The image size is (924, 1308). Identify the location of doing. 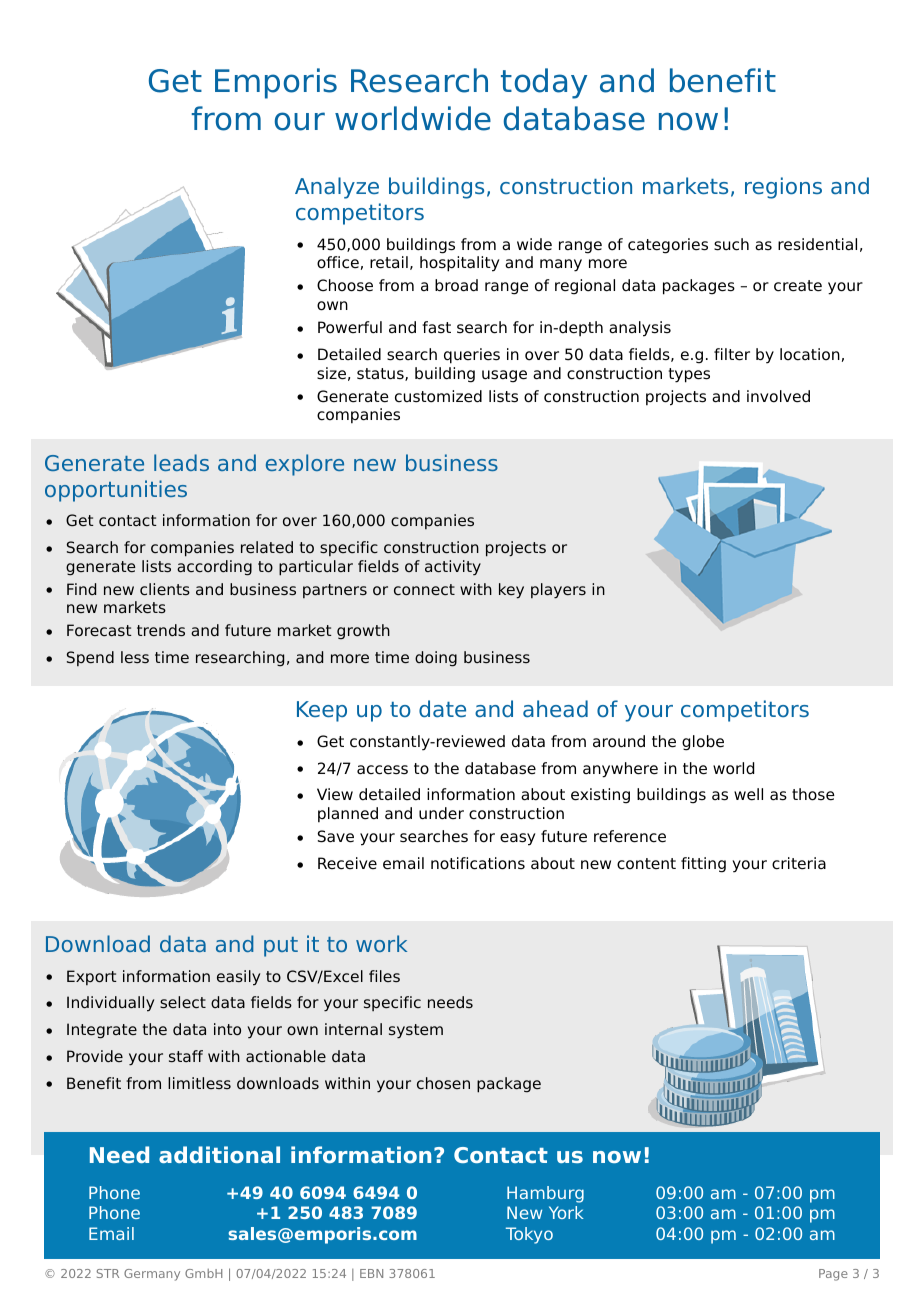
(436, 659).
